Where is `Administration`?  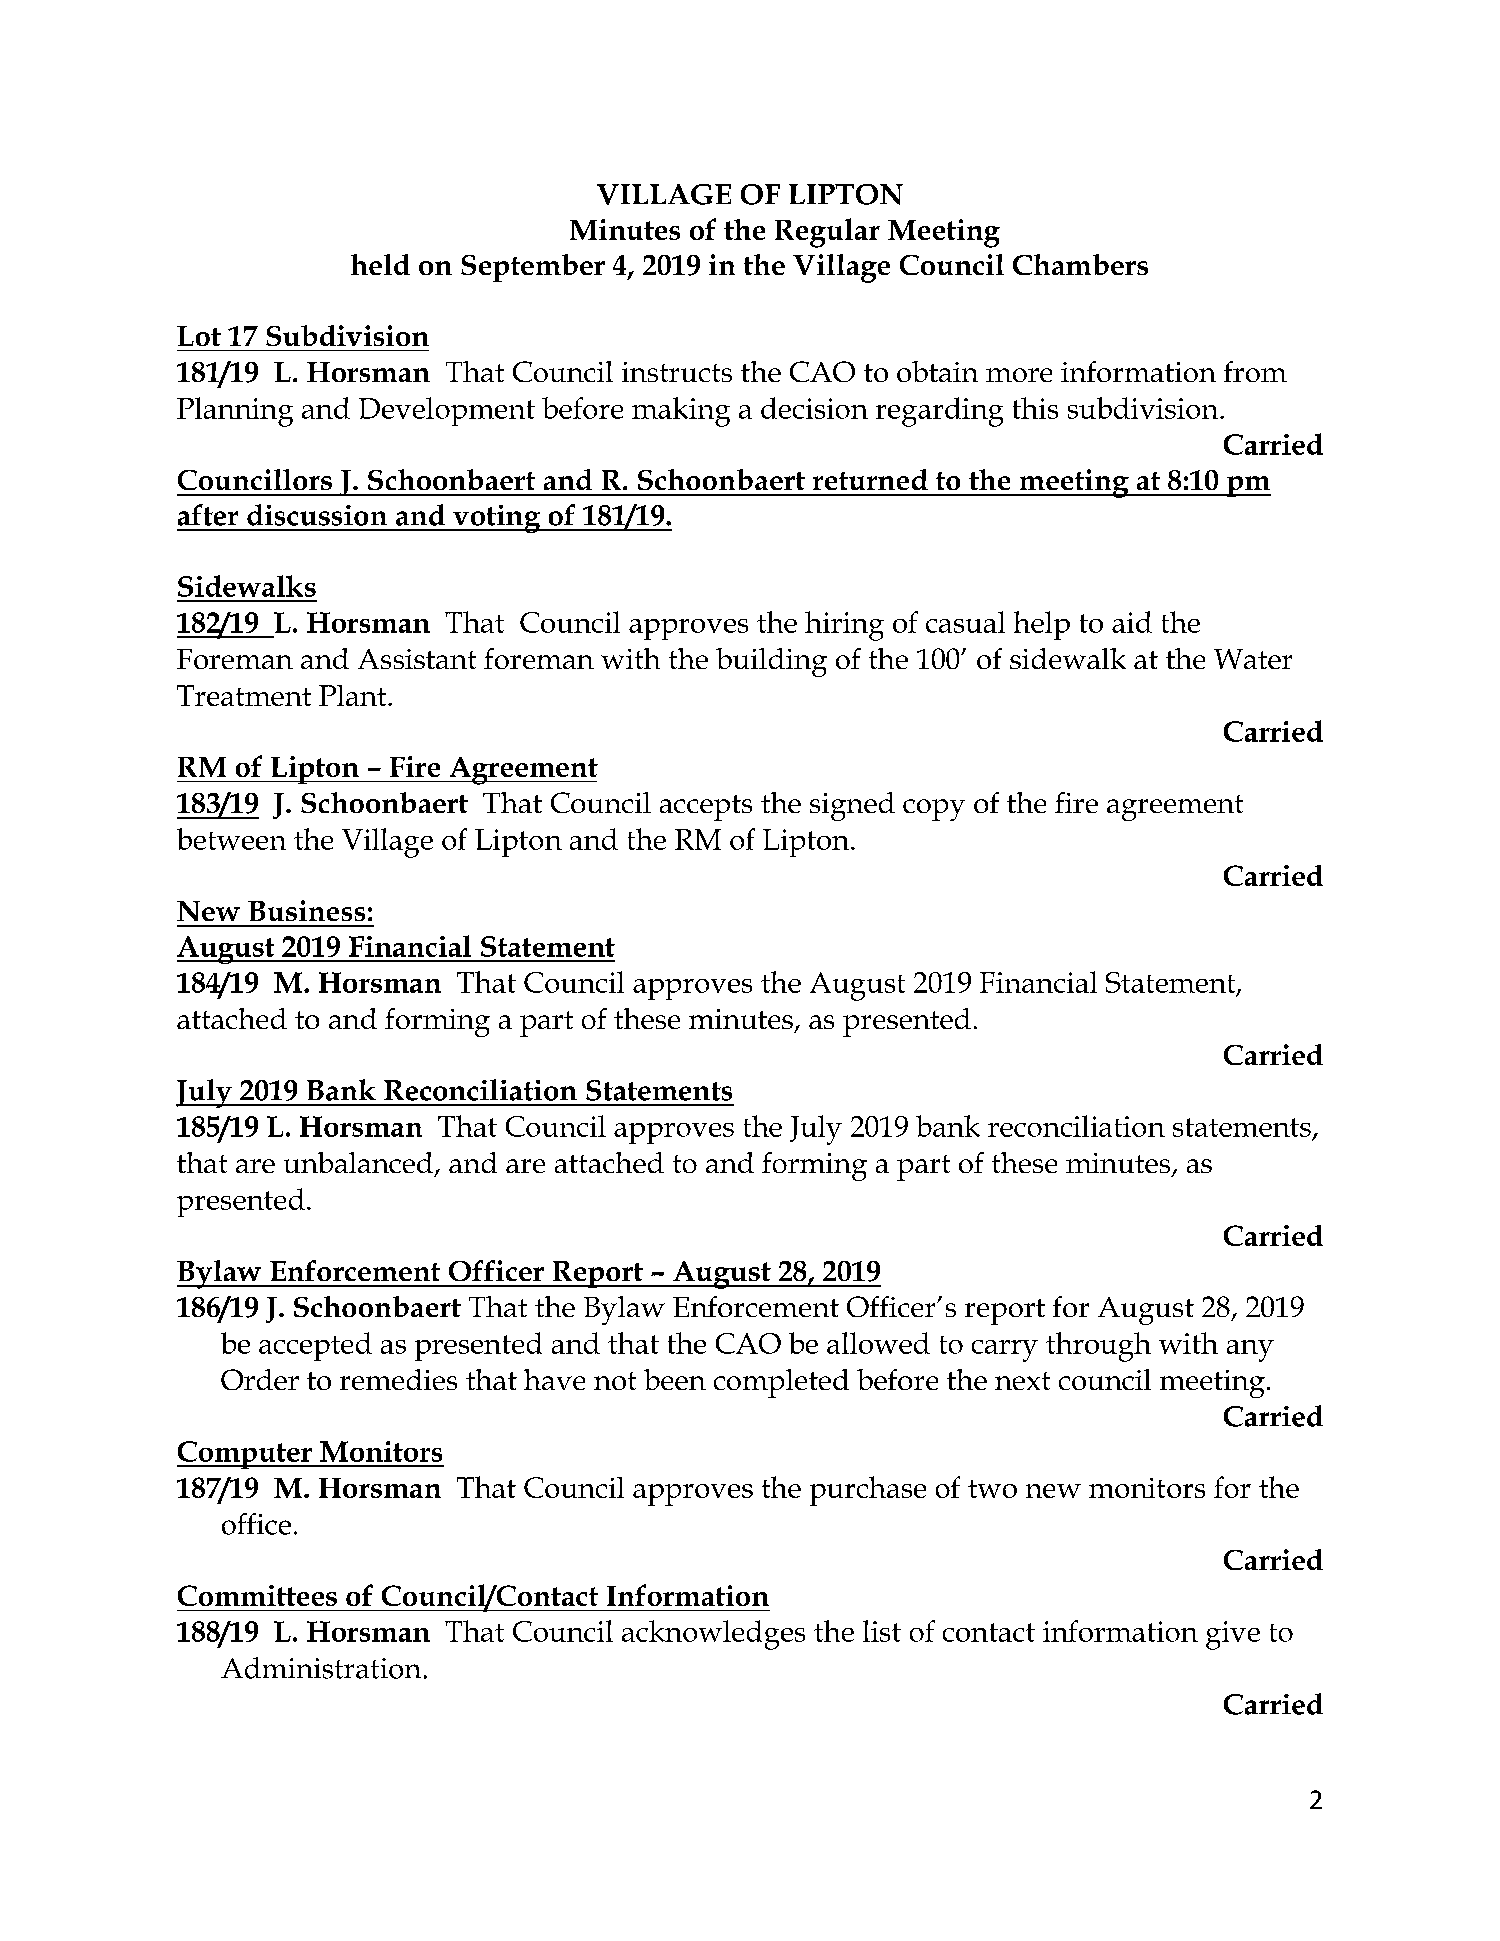
Administration is located at coordinates (321, 1668).
